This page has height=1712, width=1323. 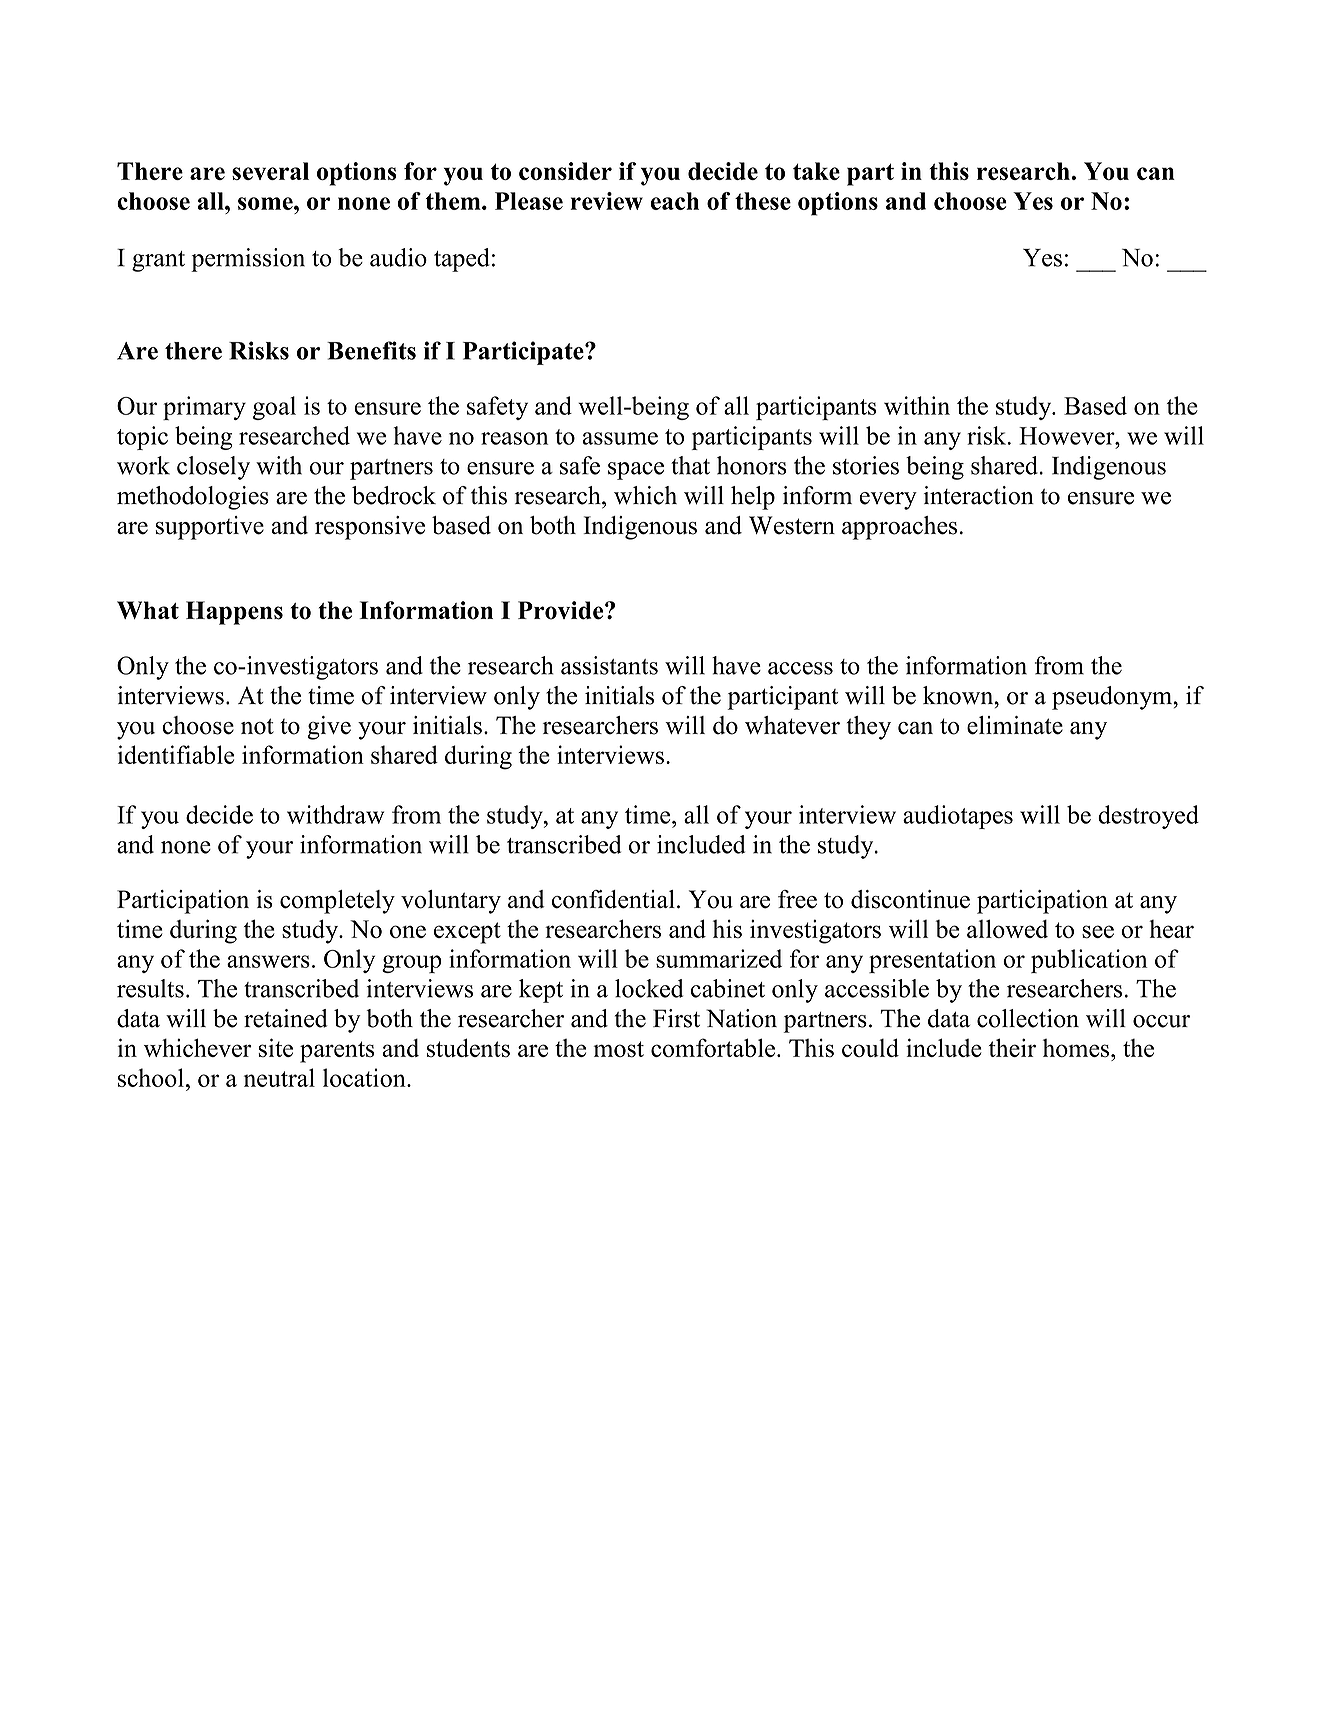 What do you see at coordinates (1015, 725) in the page?
I see `eliminate` at bounding box center [1015, 725].
